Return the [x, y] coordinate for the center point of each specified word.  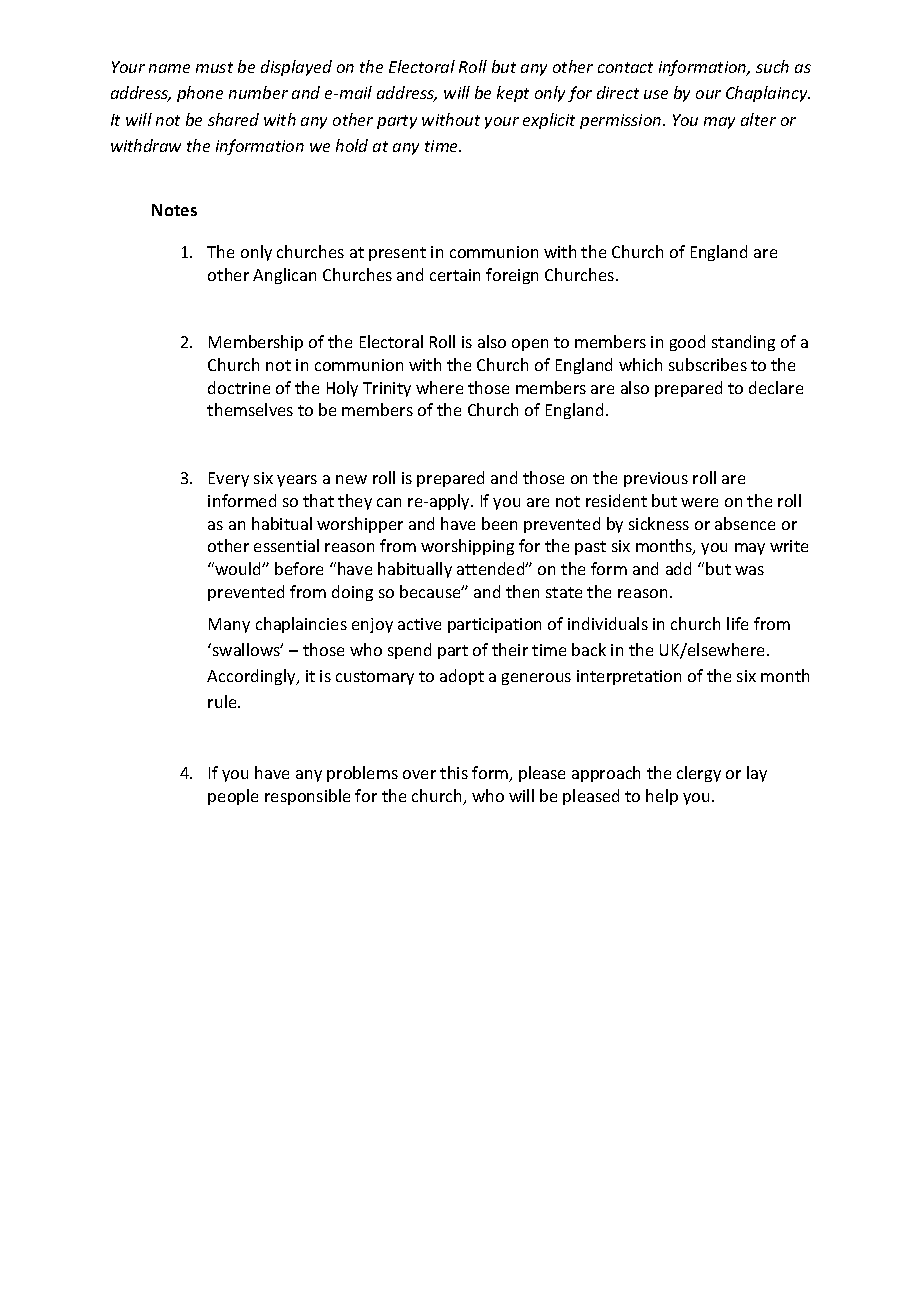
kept [513, 94]
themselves [250, 409]
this [454, 772]
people [233, 797]
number [258, 92]
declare [776, 387]
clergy [699, 774]
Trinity [387, 389]
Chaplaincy [768, 94]
